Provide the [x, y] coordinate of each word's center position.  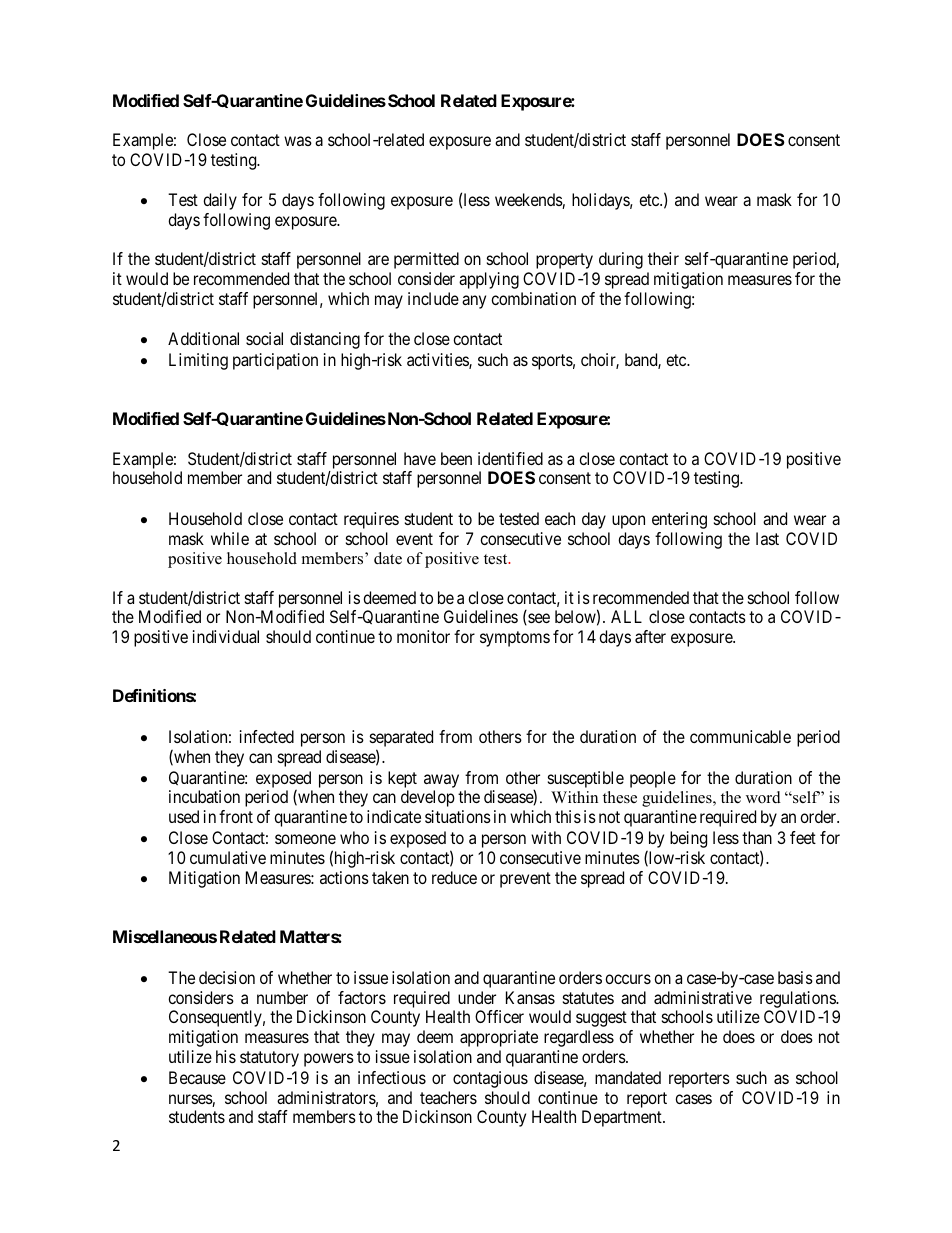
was [298, 141]
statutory [269, 1059]
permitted [426, 260]
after [650, 636]
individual [226, 636]
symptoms [515, 639]
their [663, 258]
